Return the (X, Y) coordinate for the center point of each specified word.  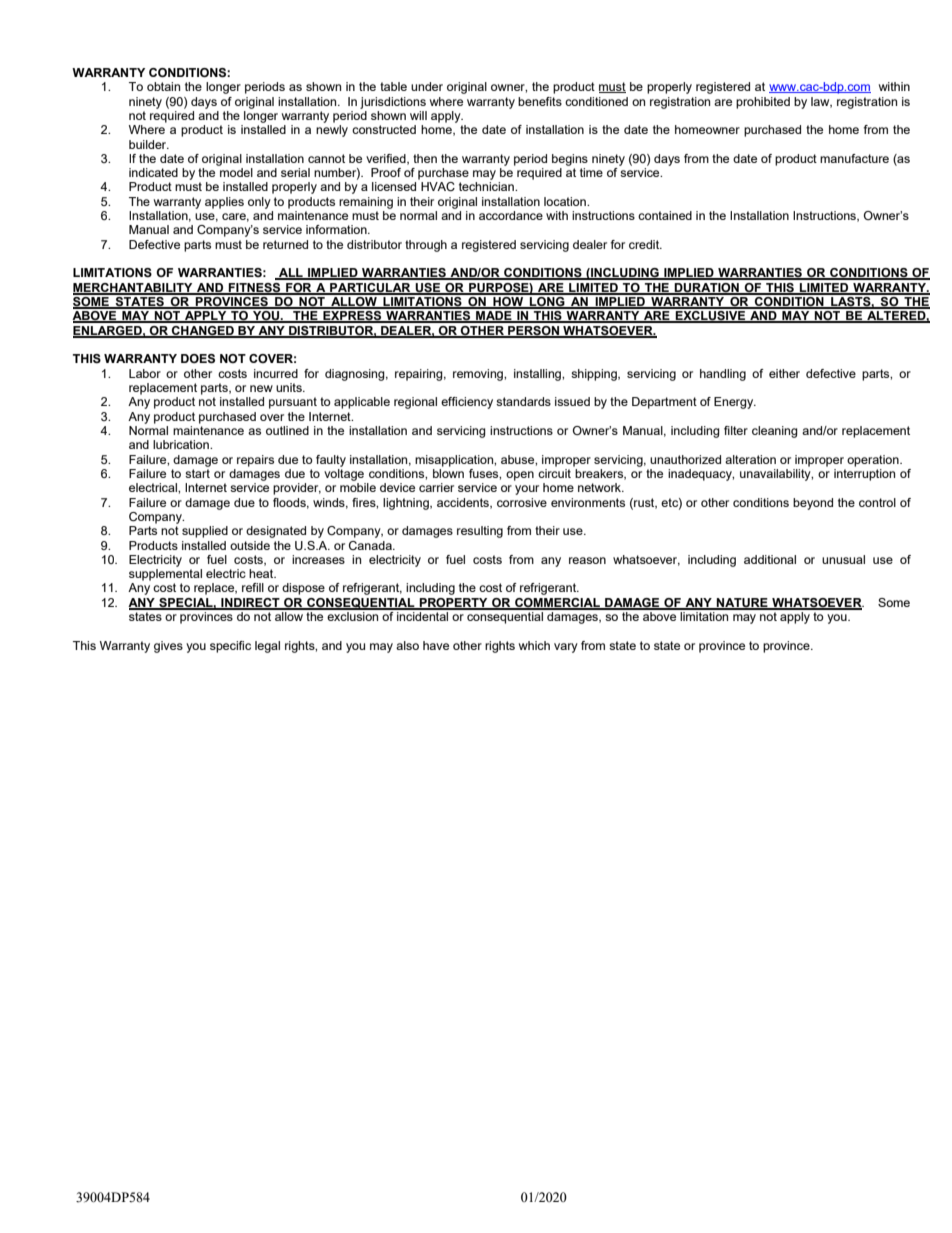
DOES (198, 359)
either (784, 373)
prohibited (763, 103)
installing (538, 375)
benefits (540, 101)
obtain (163, 86)
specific (230, 647)
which (534, 645)
